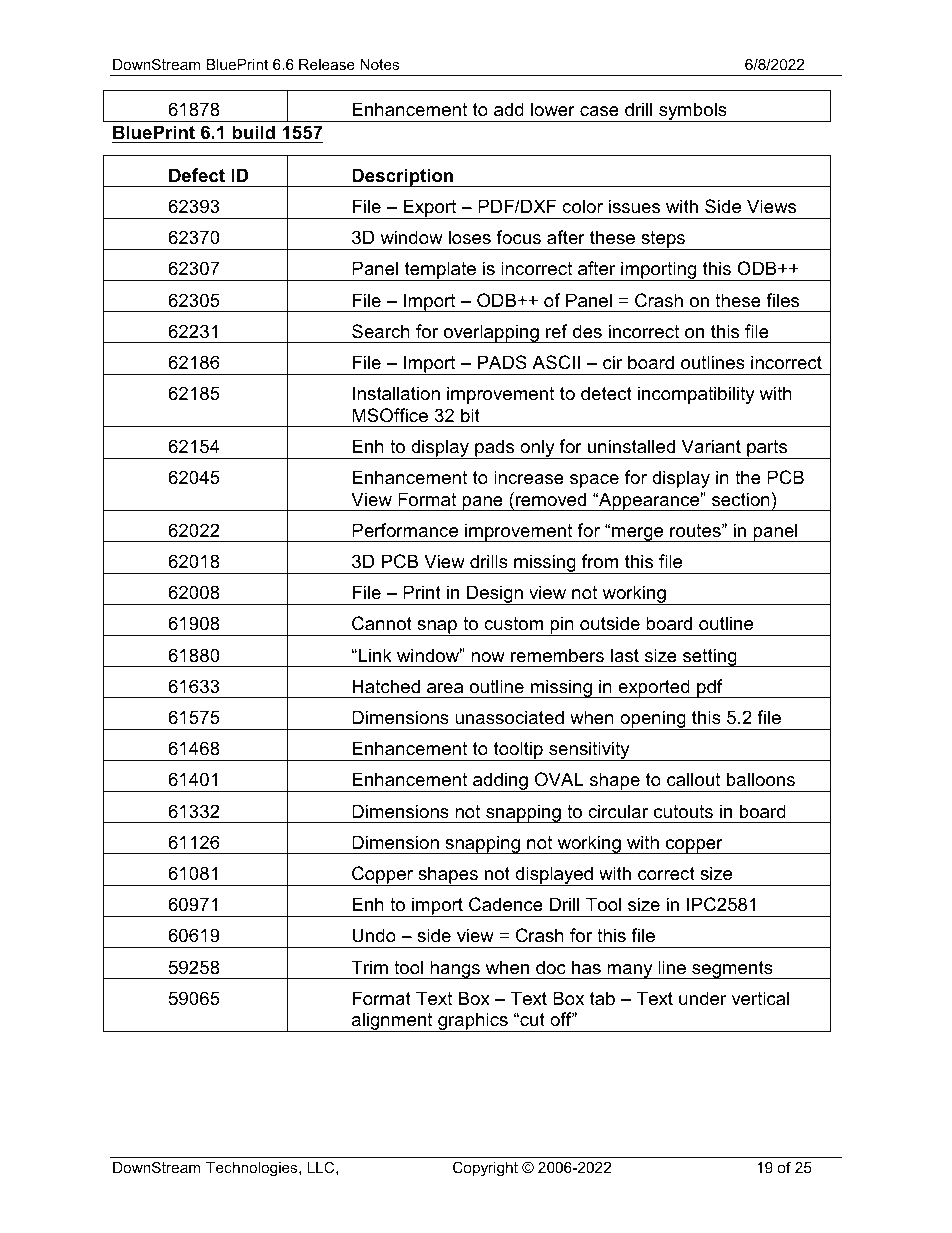 Image resolution: width=952 pixels, height=1233 pixels. I want to click on alignment, so click(392, 1022).
